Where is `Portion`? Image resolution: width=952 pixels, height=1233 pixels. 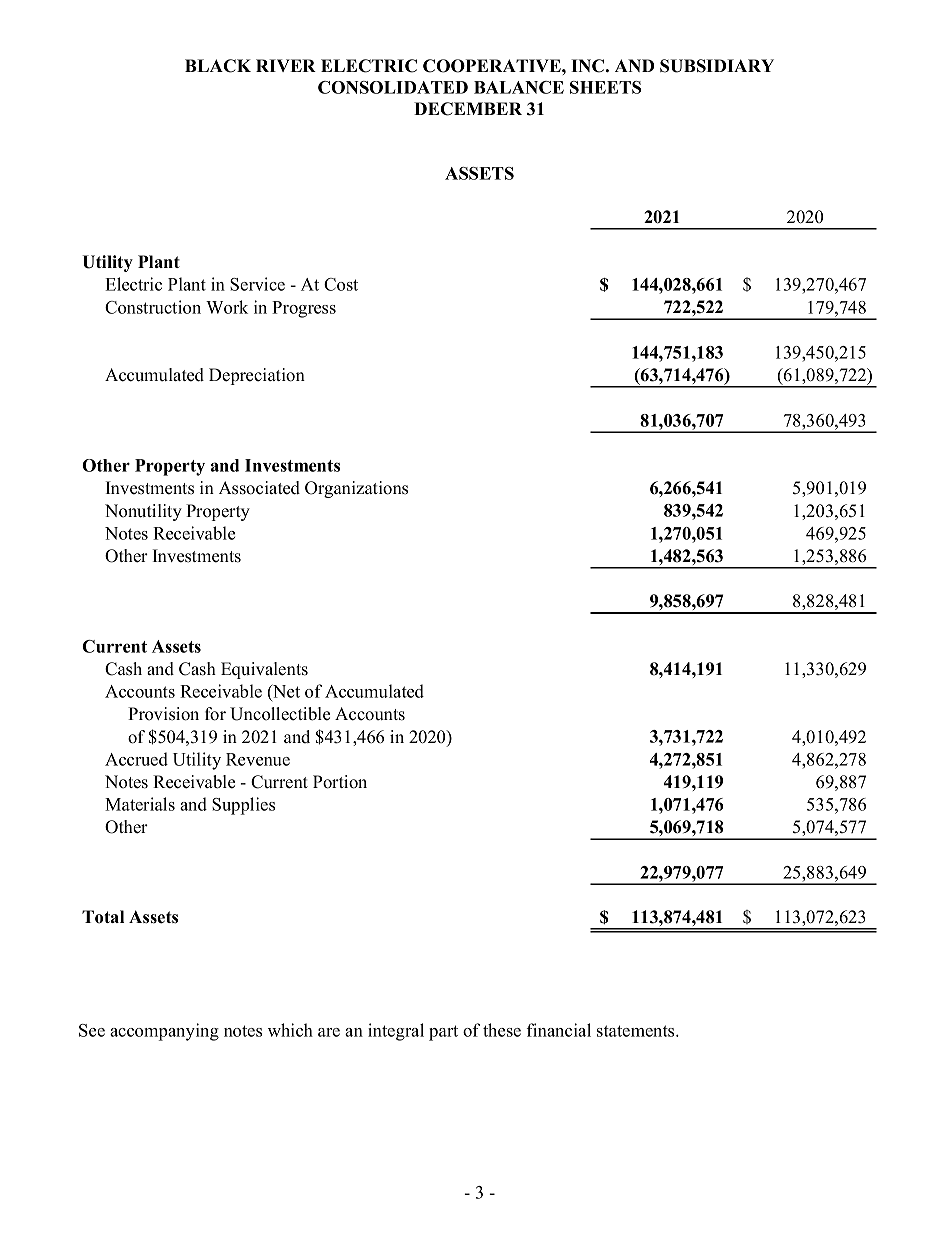 Portion is located at coordinates (340, 782).
